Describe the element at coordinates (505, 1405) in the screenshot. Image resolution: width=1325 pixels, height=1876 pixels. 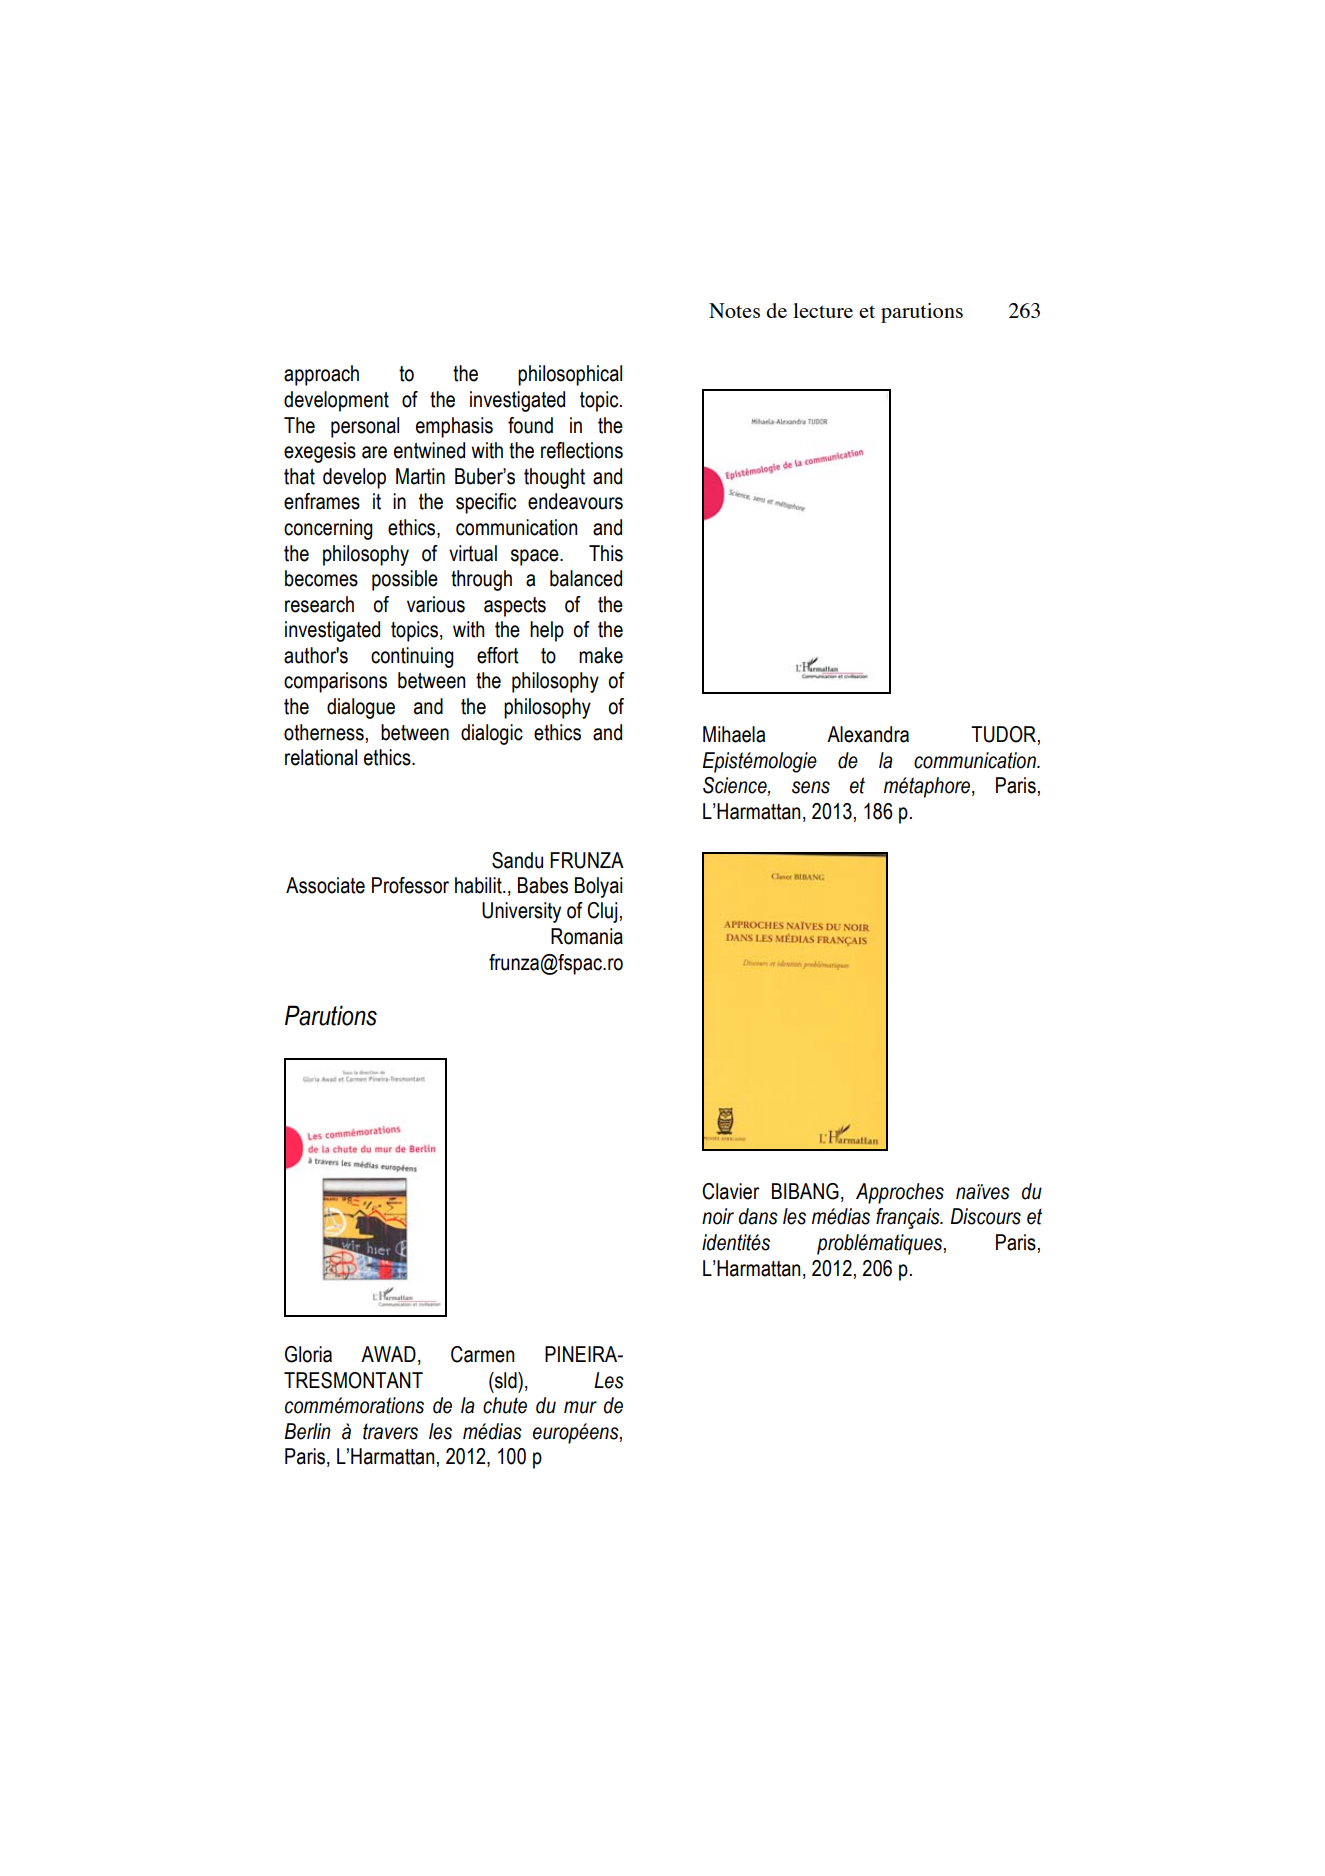
I see `chute` at that location.
